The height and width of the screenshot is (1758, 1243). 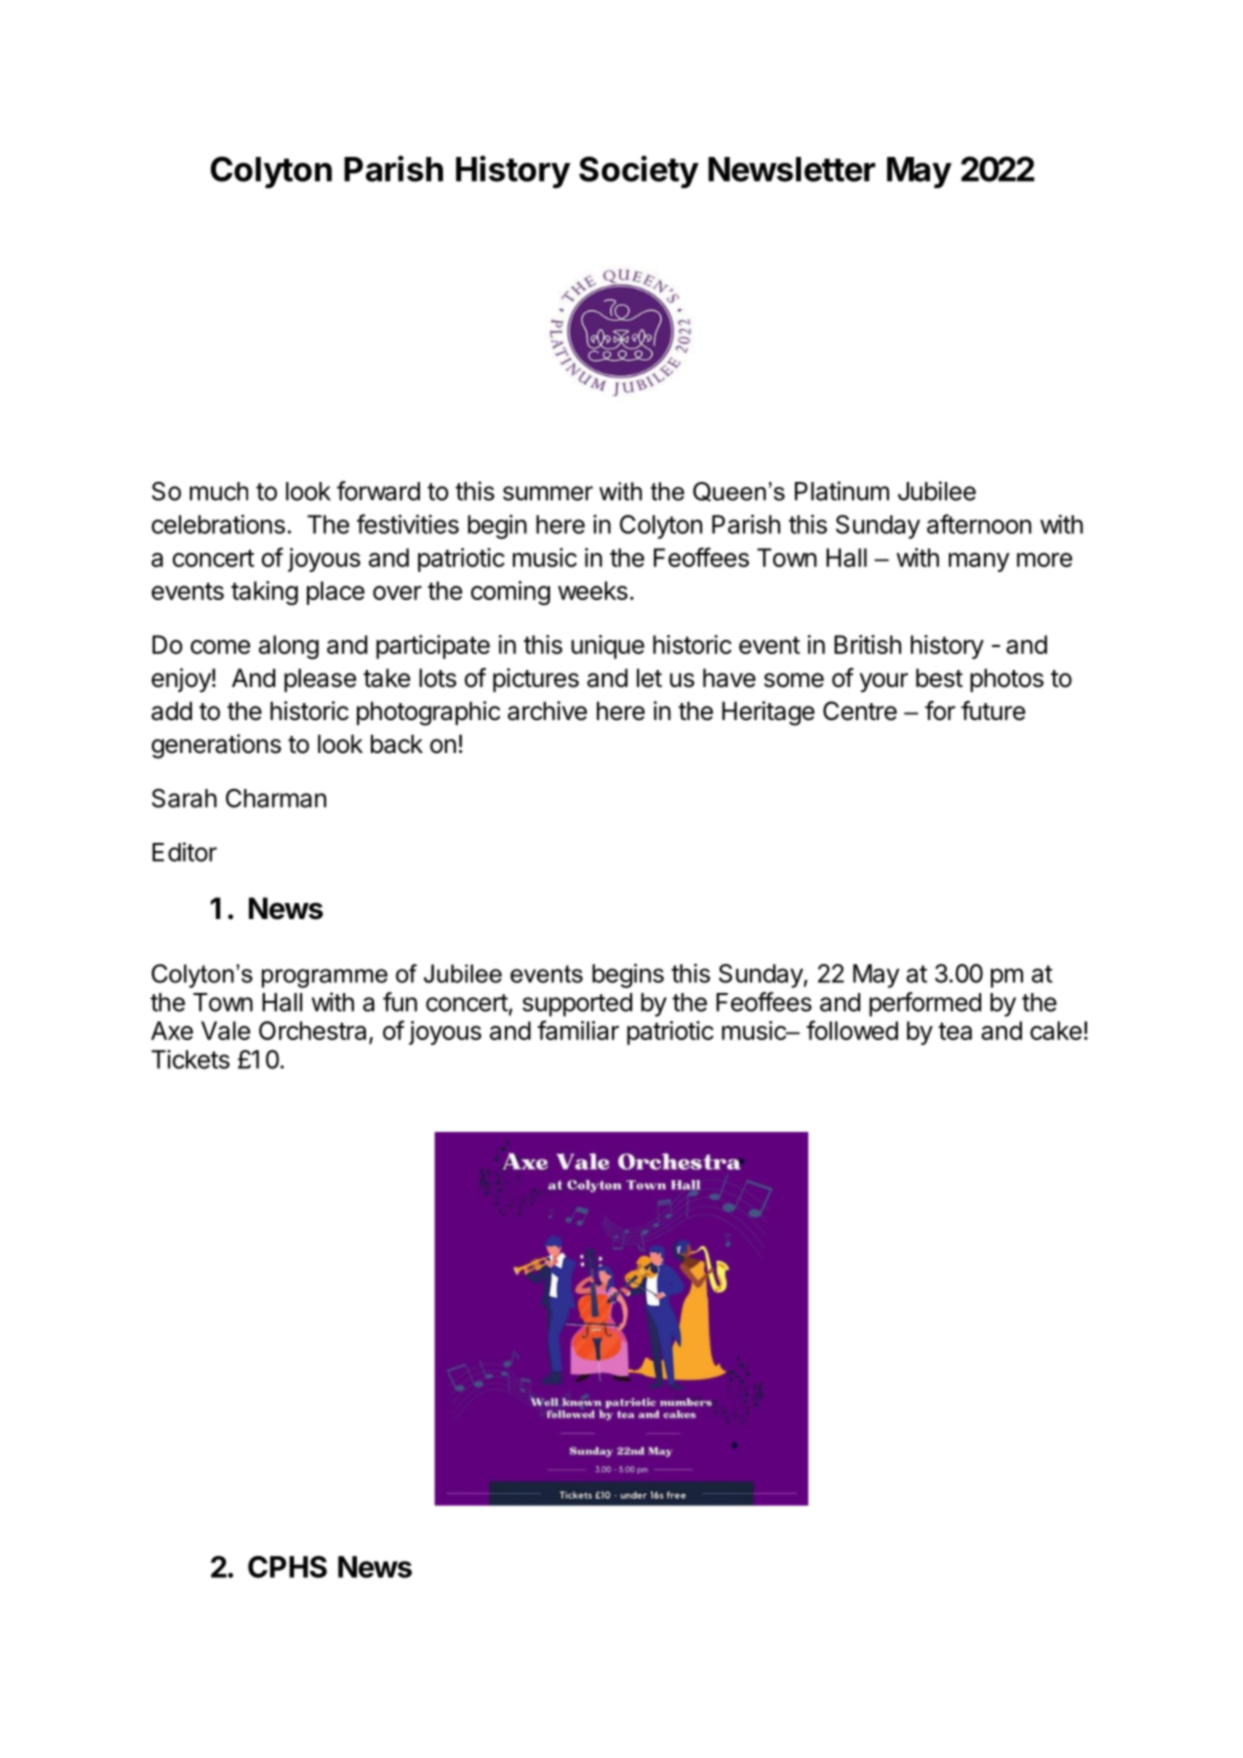 What do you see at coordinates (264, 593) in the screenshot?
I see `taking` at bounding box center [264, 593].
